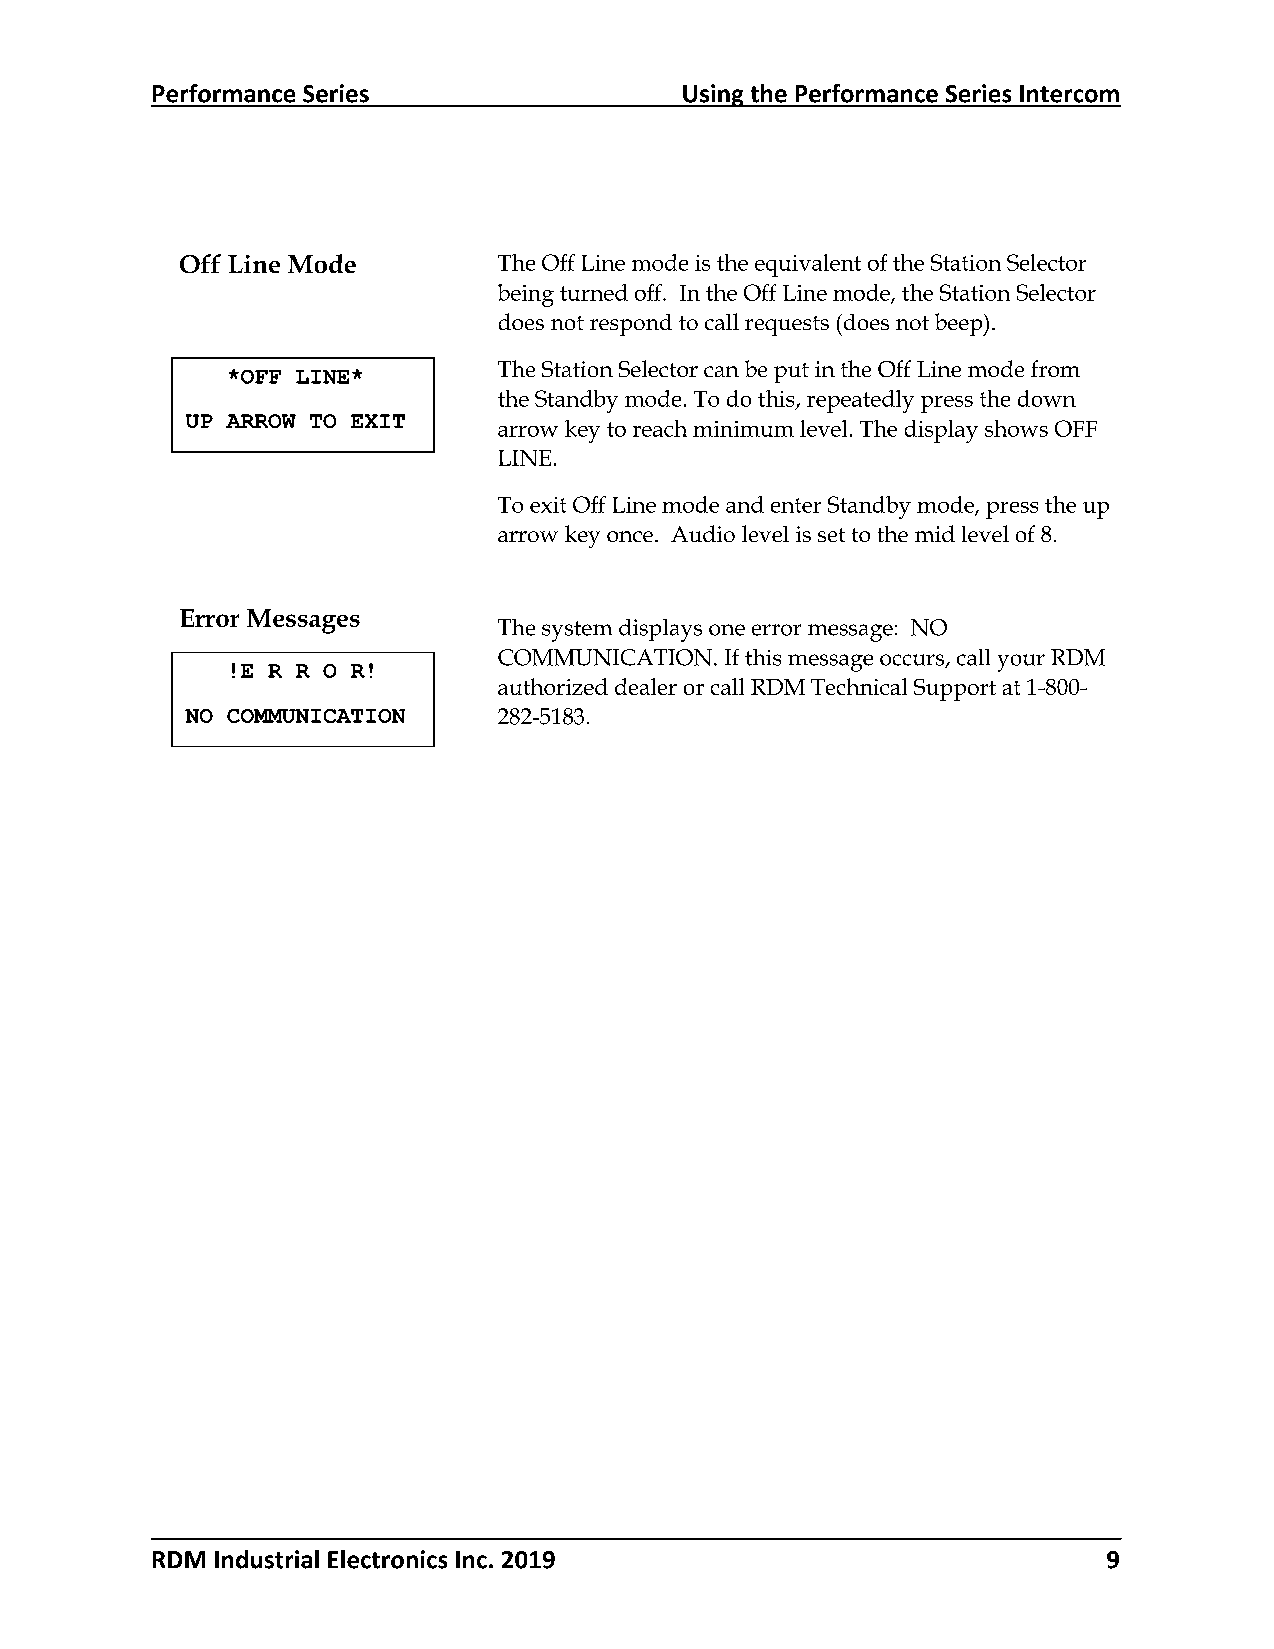  I want to click on Using, so click(713, 95).
